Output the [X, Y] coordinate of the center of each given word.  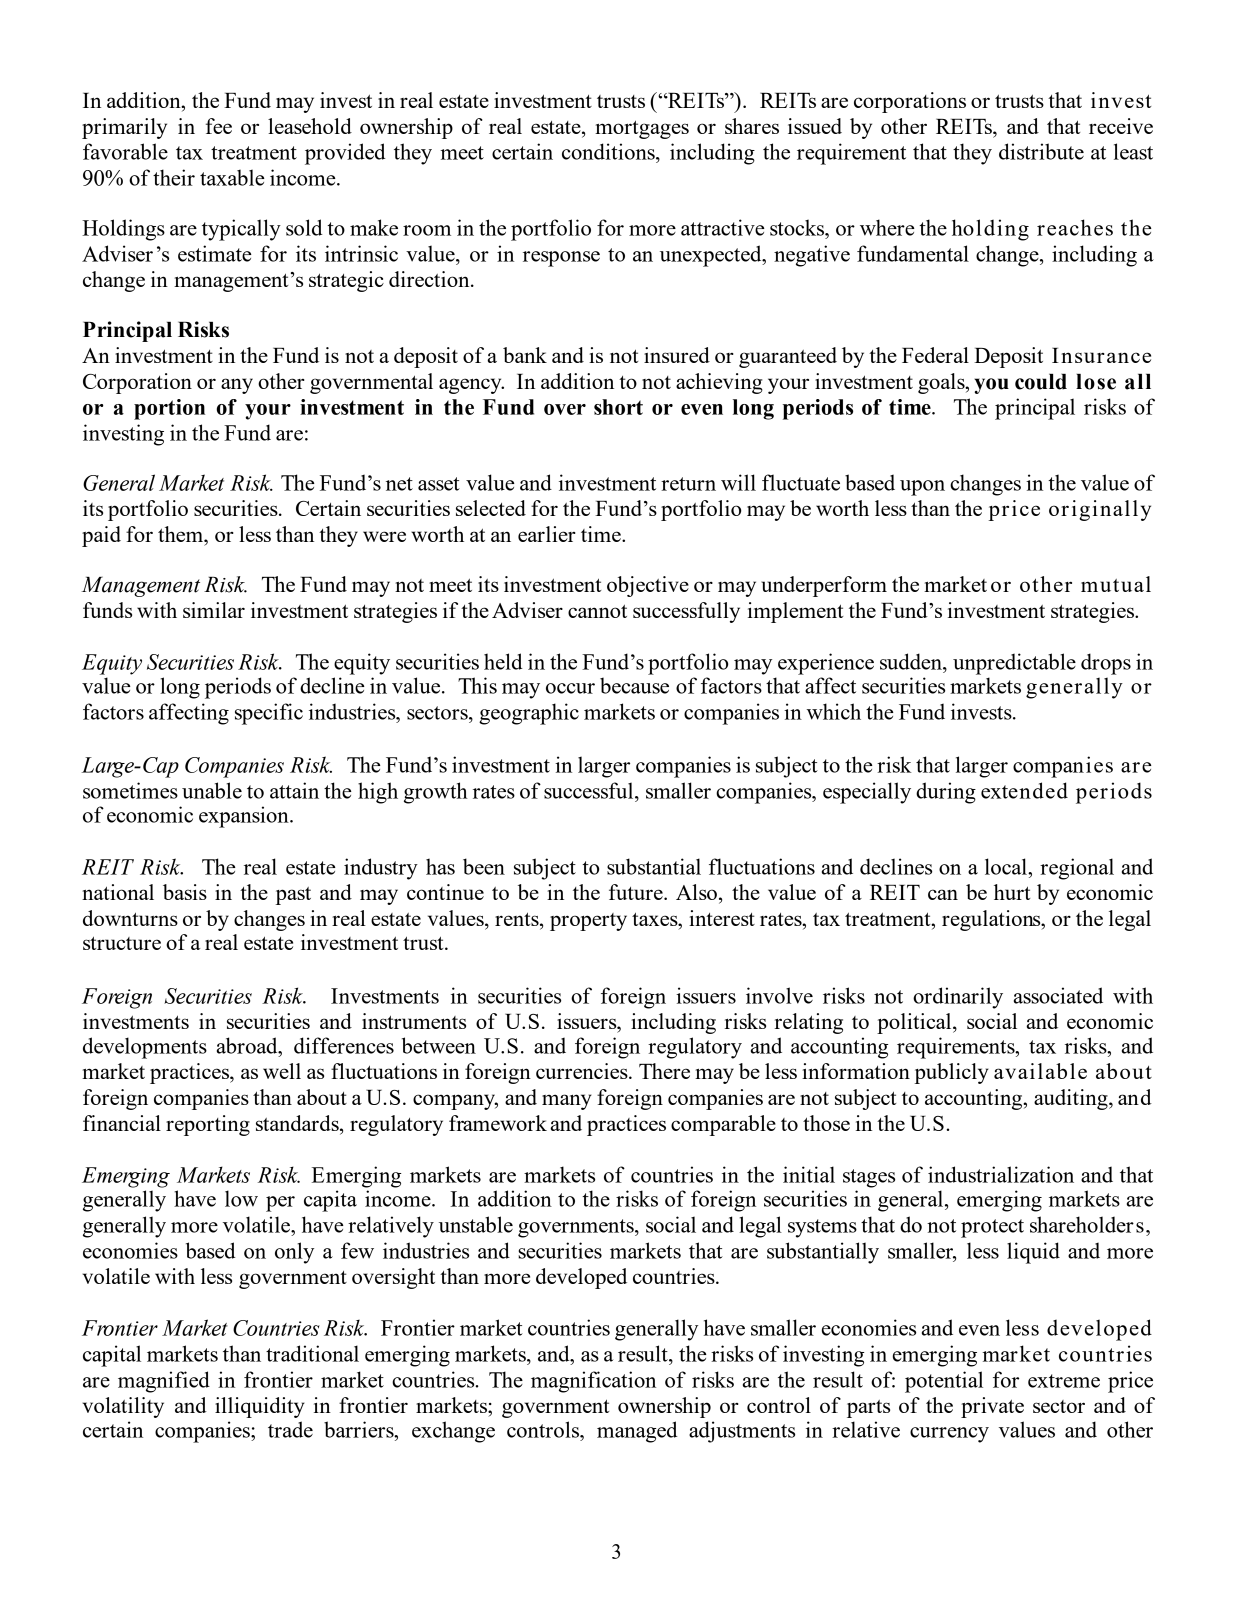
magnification [593, 1382]
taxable [232, 177]
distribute [1041, 151]
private [992, 1407]
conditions [609, 151]
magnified [164, 1382]
